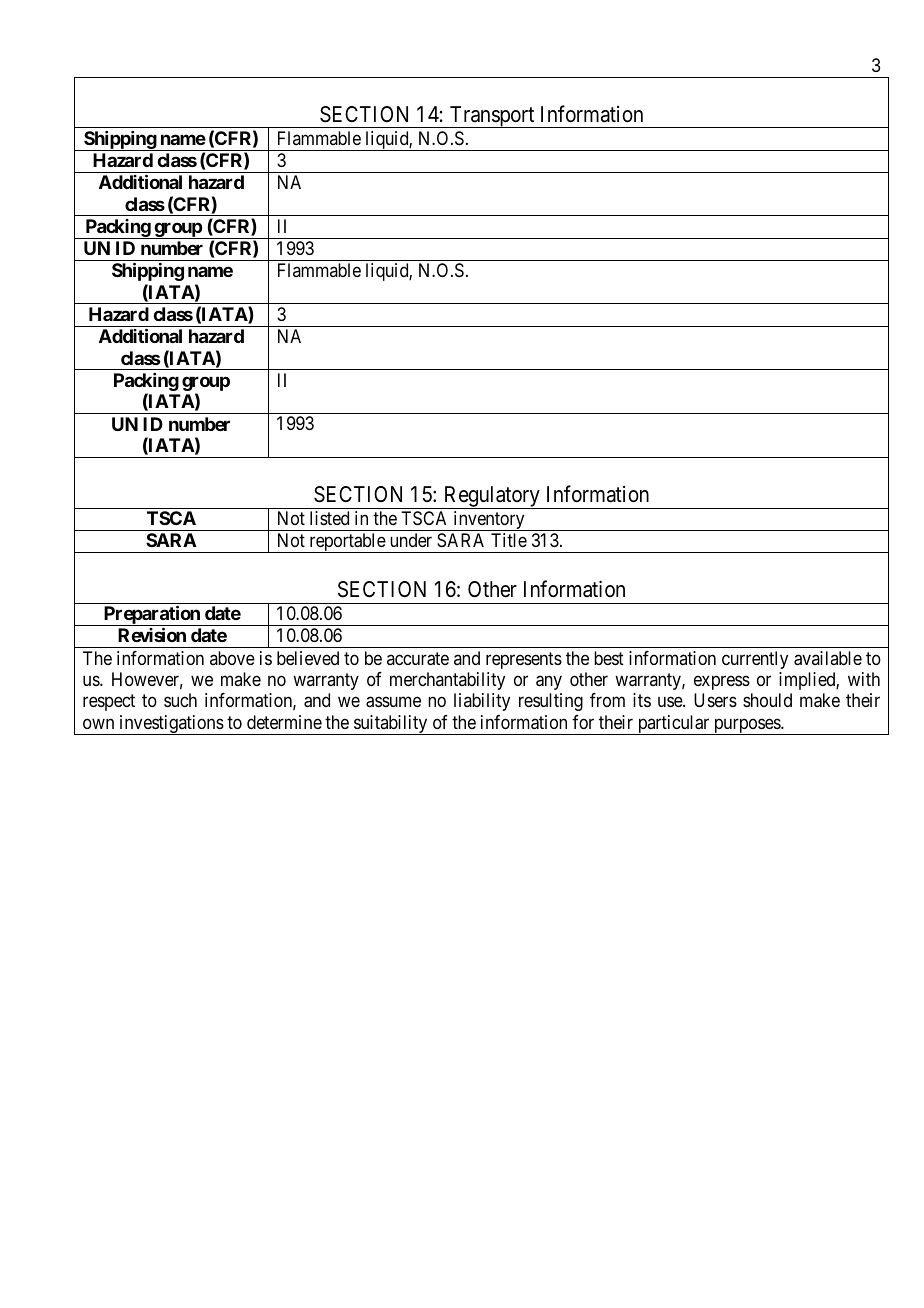 The height and width of the screenshot is (1308, 924). I want to click on listed, so click(329, 518).
